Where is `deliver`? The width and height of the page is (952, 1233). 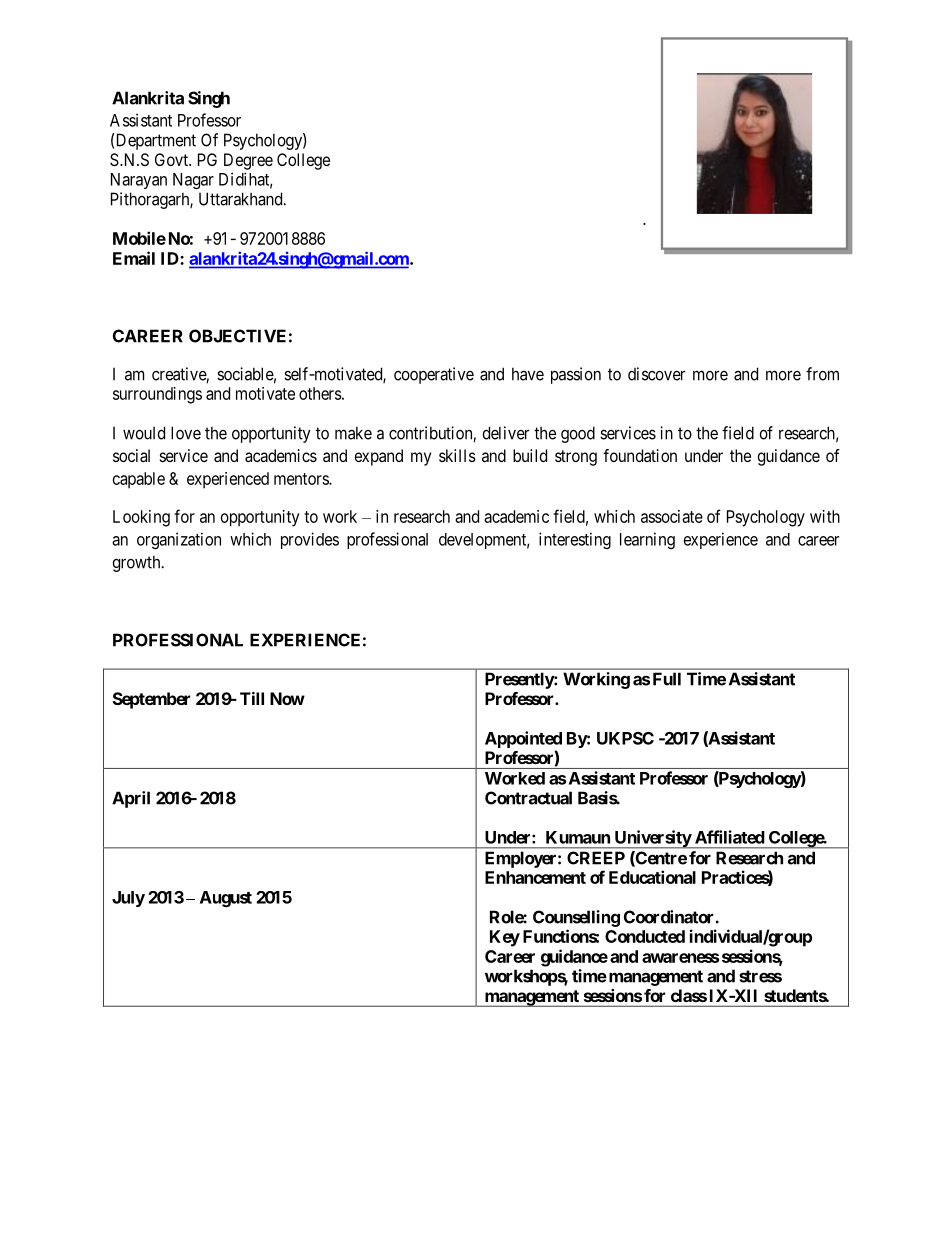
deliver is located at coordinates (506, 433).
